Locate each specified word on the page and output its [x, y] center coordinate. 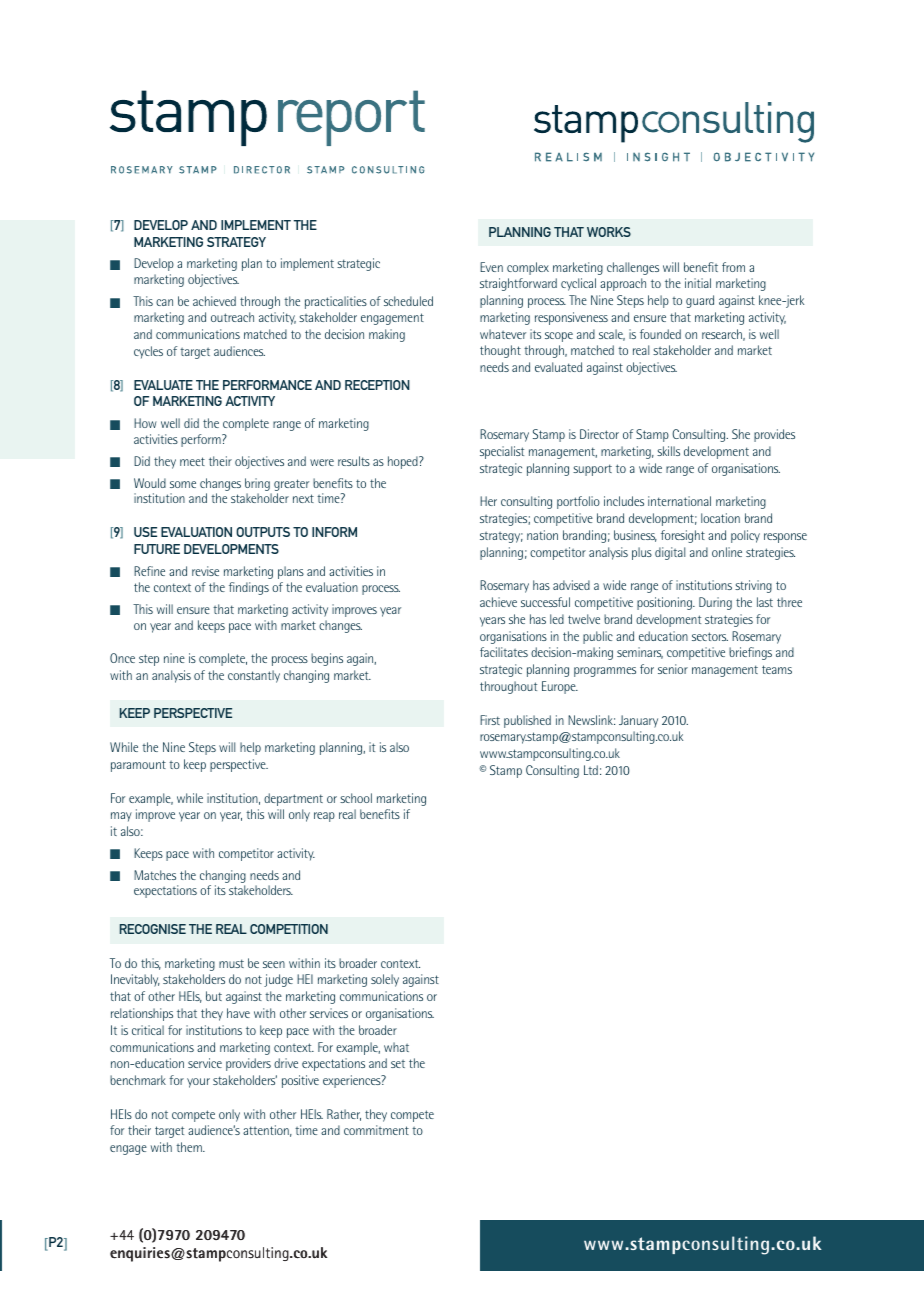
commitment [376, 1130]
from [733, 267]
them [190, 1147]
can [164, 302]
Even [491, 267]
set [398, 1064]
